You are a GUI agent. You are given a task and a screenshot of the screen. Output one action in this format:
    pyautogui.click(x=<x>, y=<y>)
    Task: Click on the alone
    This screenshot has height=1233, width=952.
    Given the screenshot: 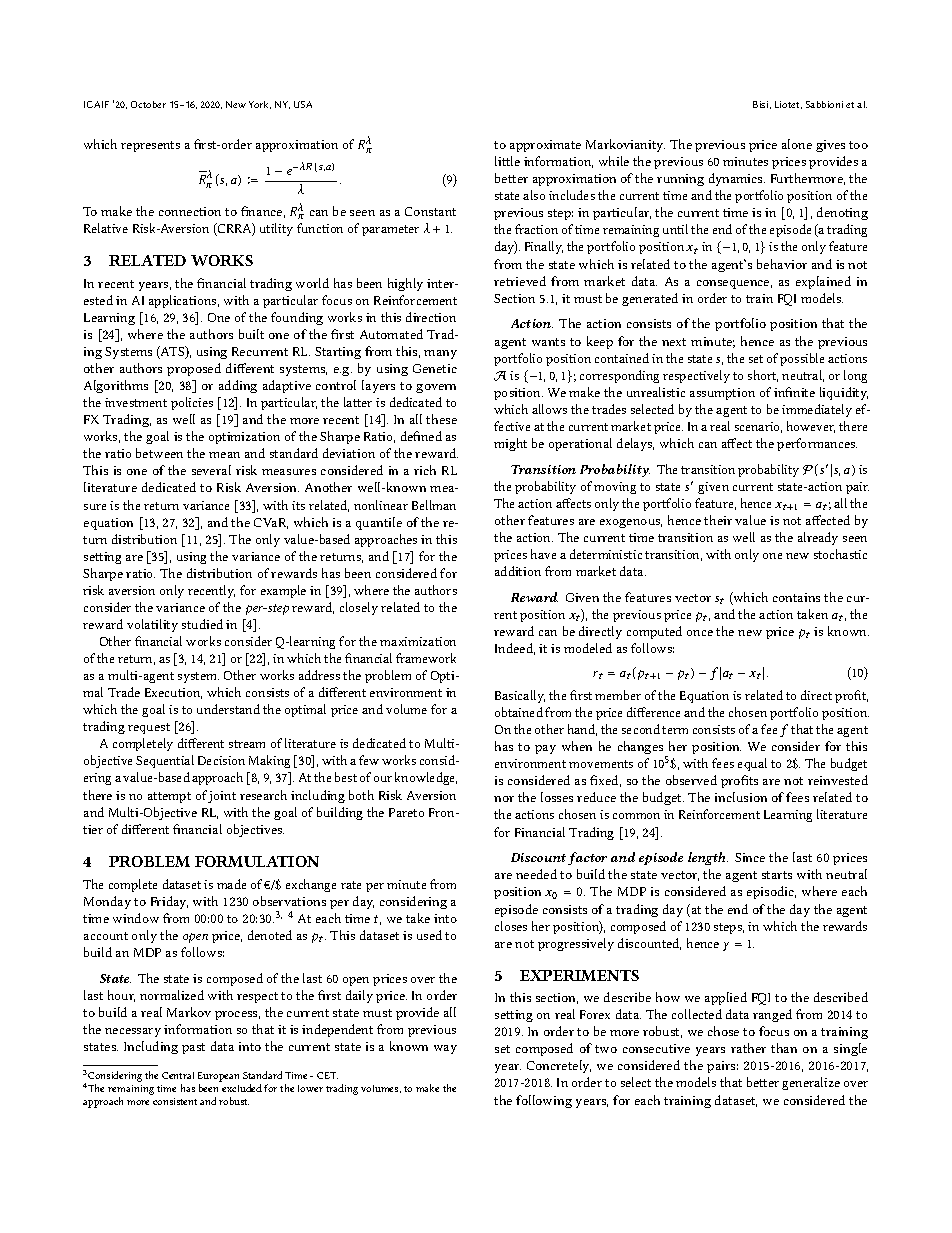 What is the action you would take?
    pyautogui.click(x=797, y=144)
